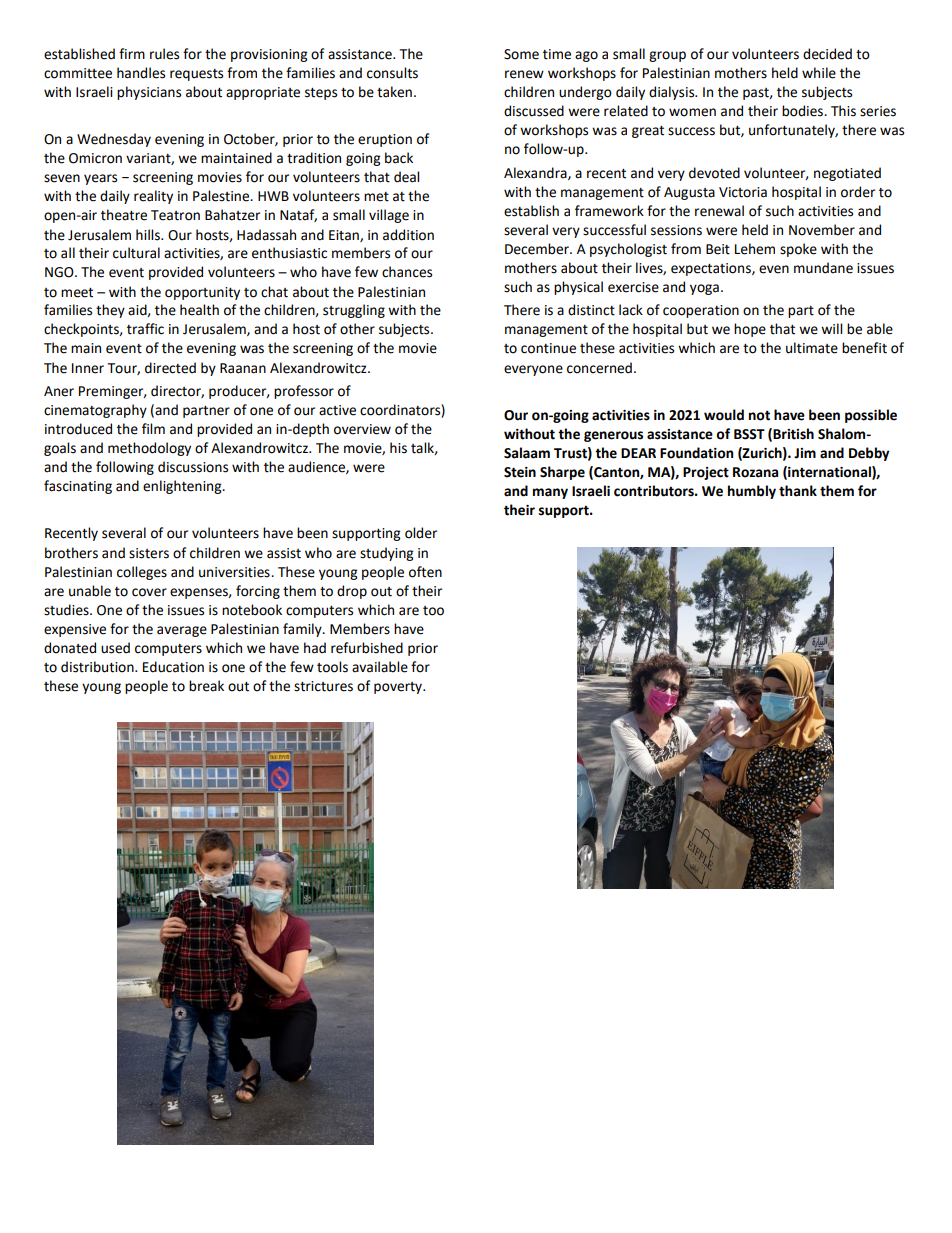  Describe the element at coordinates (399, 688) in the screenshot. I see `poverty` at that location.
